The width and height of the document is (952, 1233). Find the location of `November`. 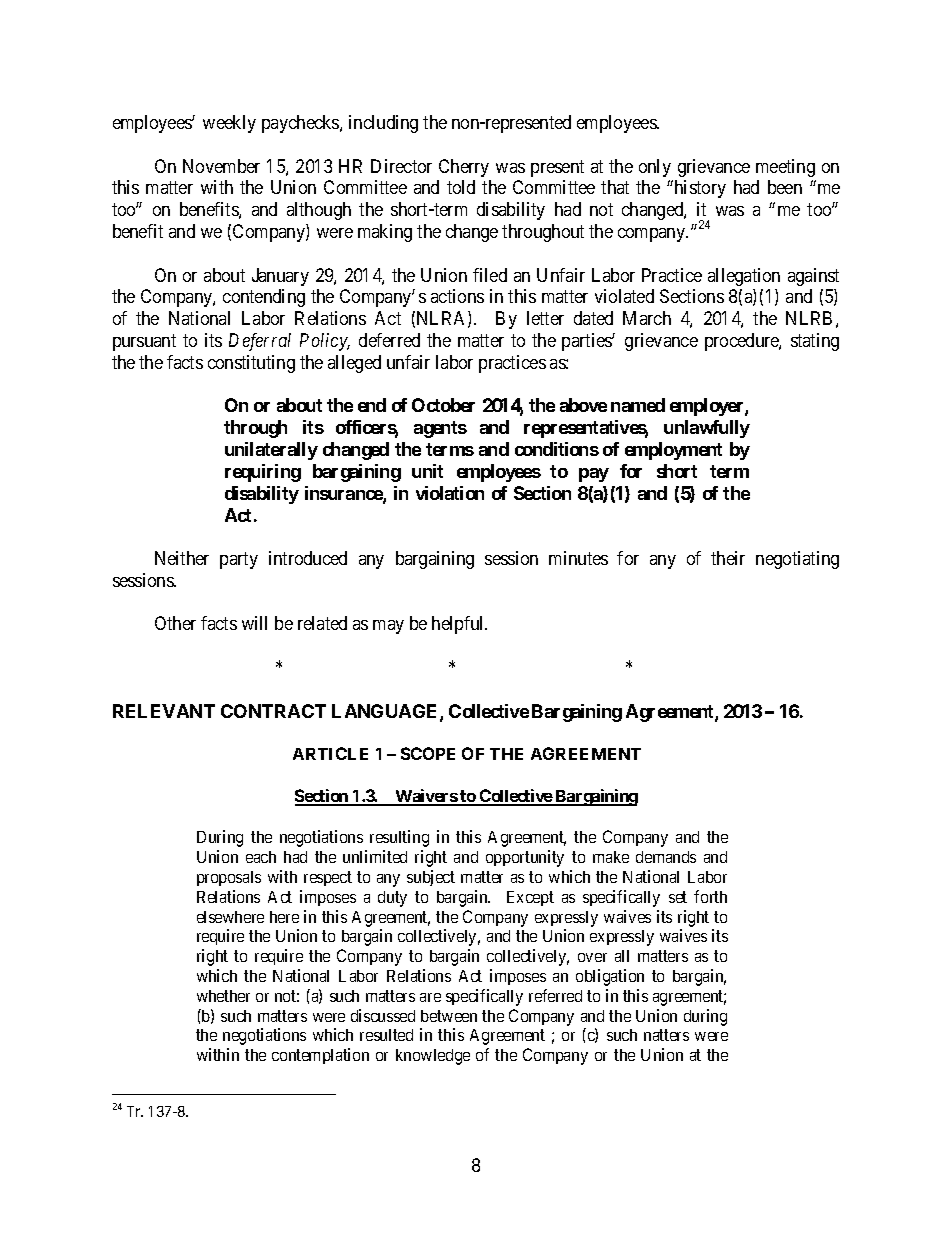

November is located at coordinates (221, 166).
